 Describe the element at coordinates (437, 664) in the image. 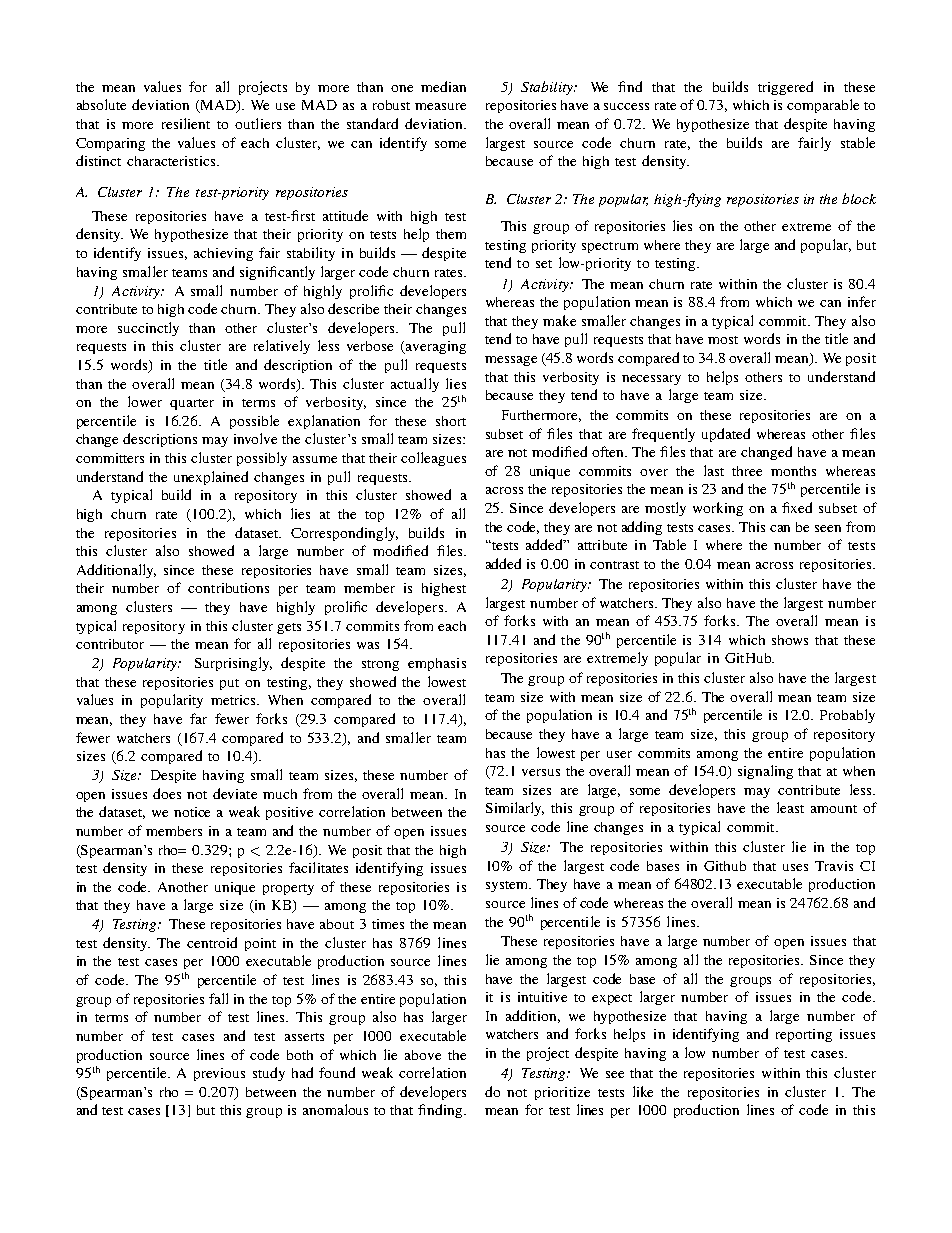

I see `emphasis` at that location.
